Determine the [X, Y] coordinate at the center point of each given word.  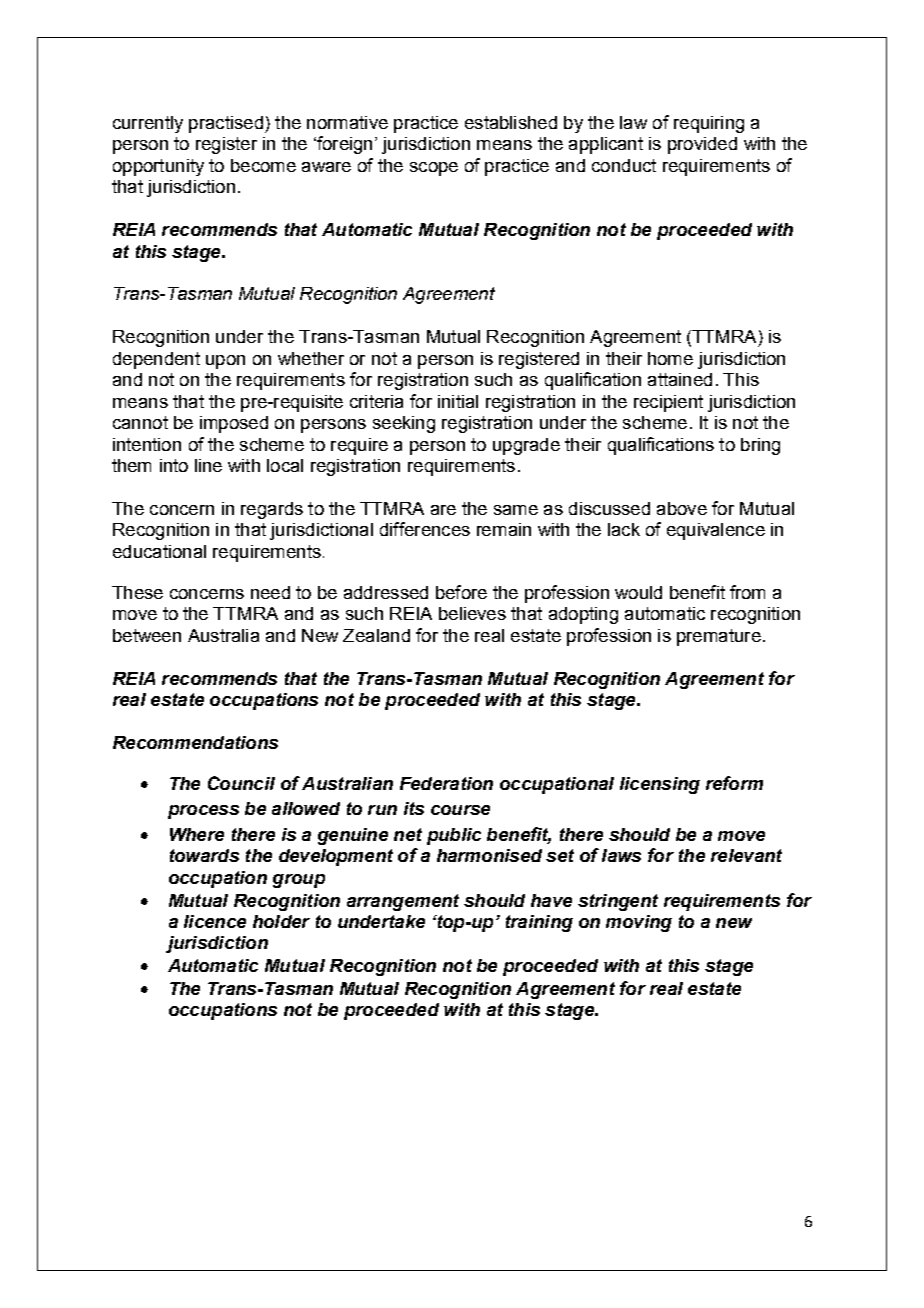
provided [702, 145]
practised [226, 124]
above [682, 508]
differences [425, 529]
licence [215, 921]
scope [434, 169]
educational [159, 551]
